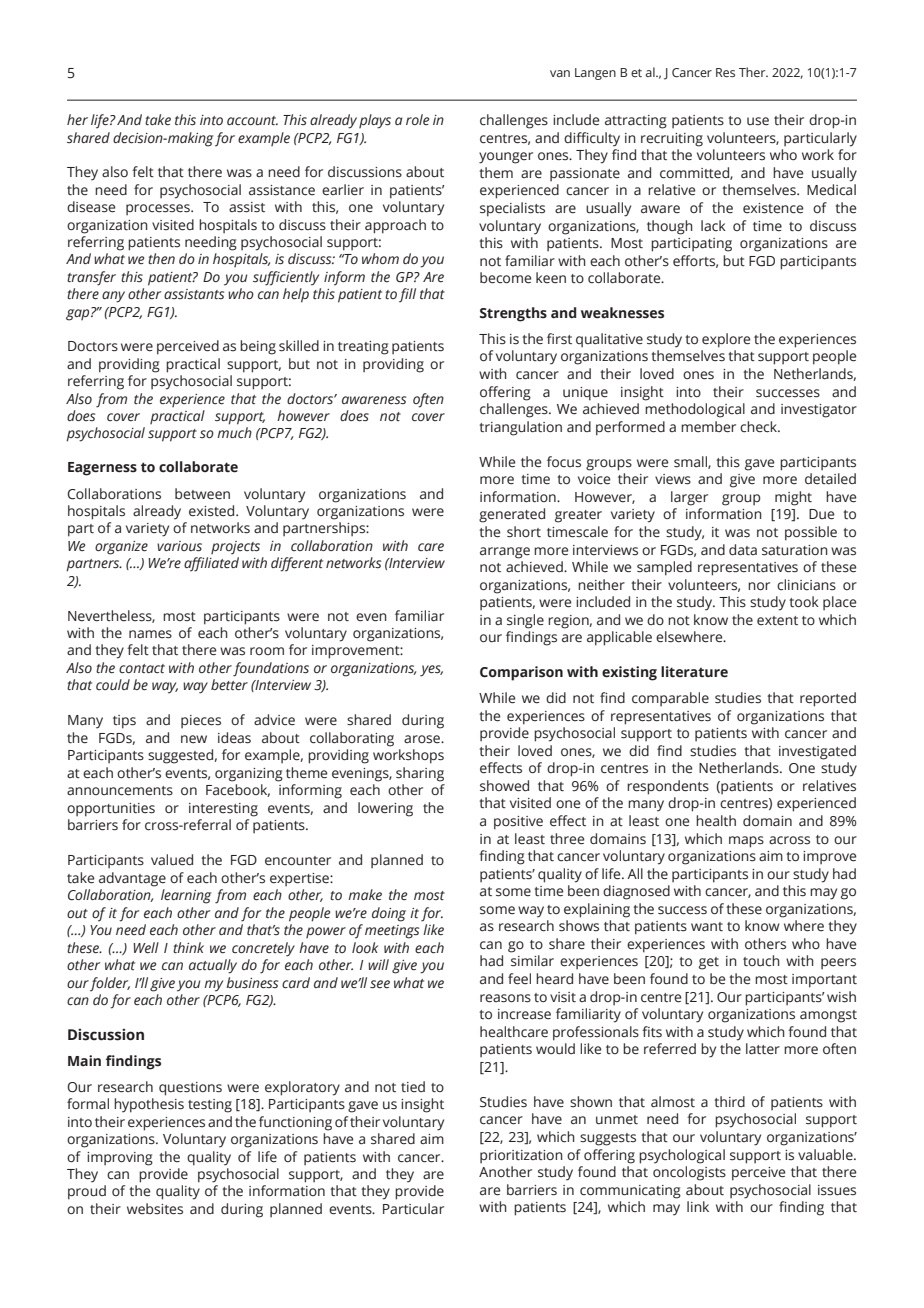 This image has height=1308, width=924. Describe the element at coordinates (155, 1209) in the image. I see `websites` at that location.
